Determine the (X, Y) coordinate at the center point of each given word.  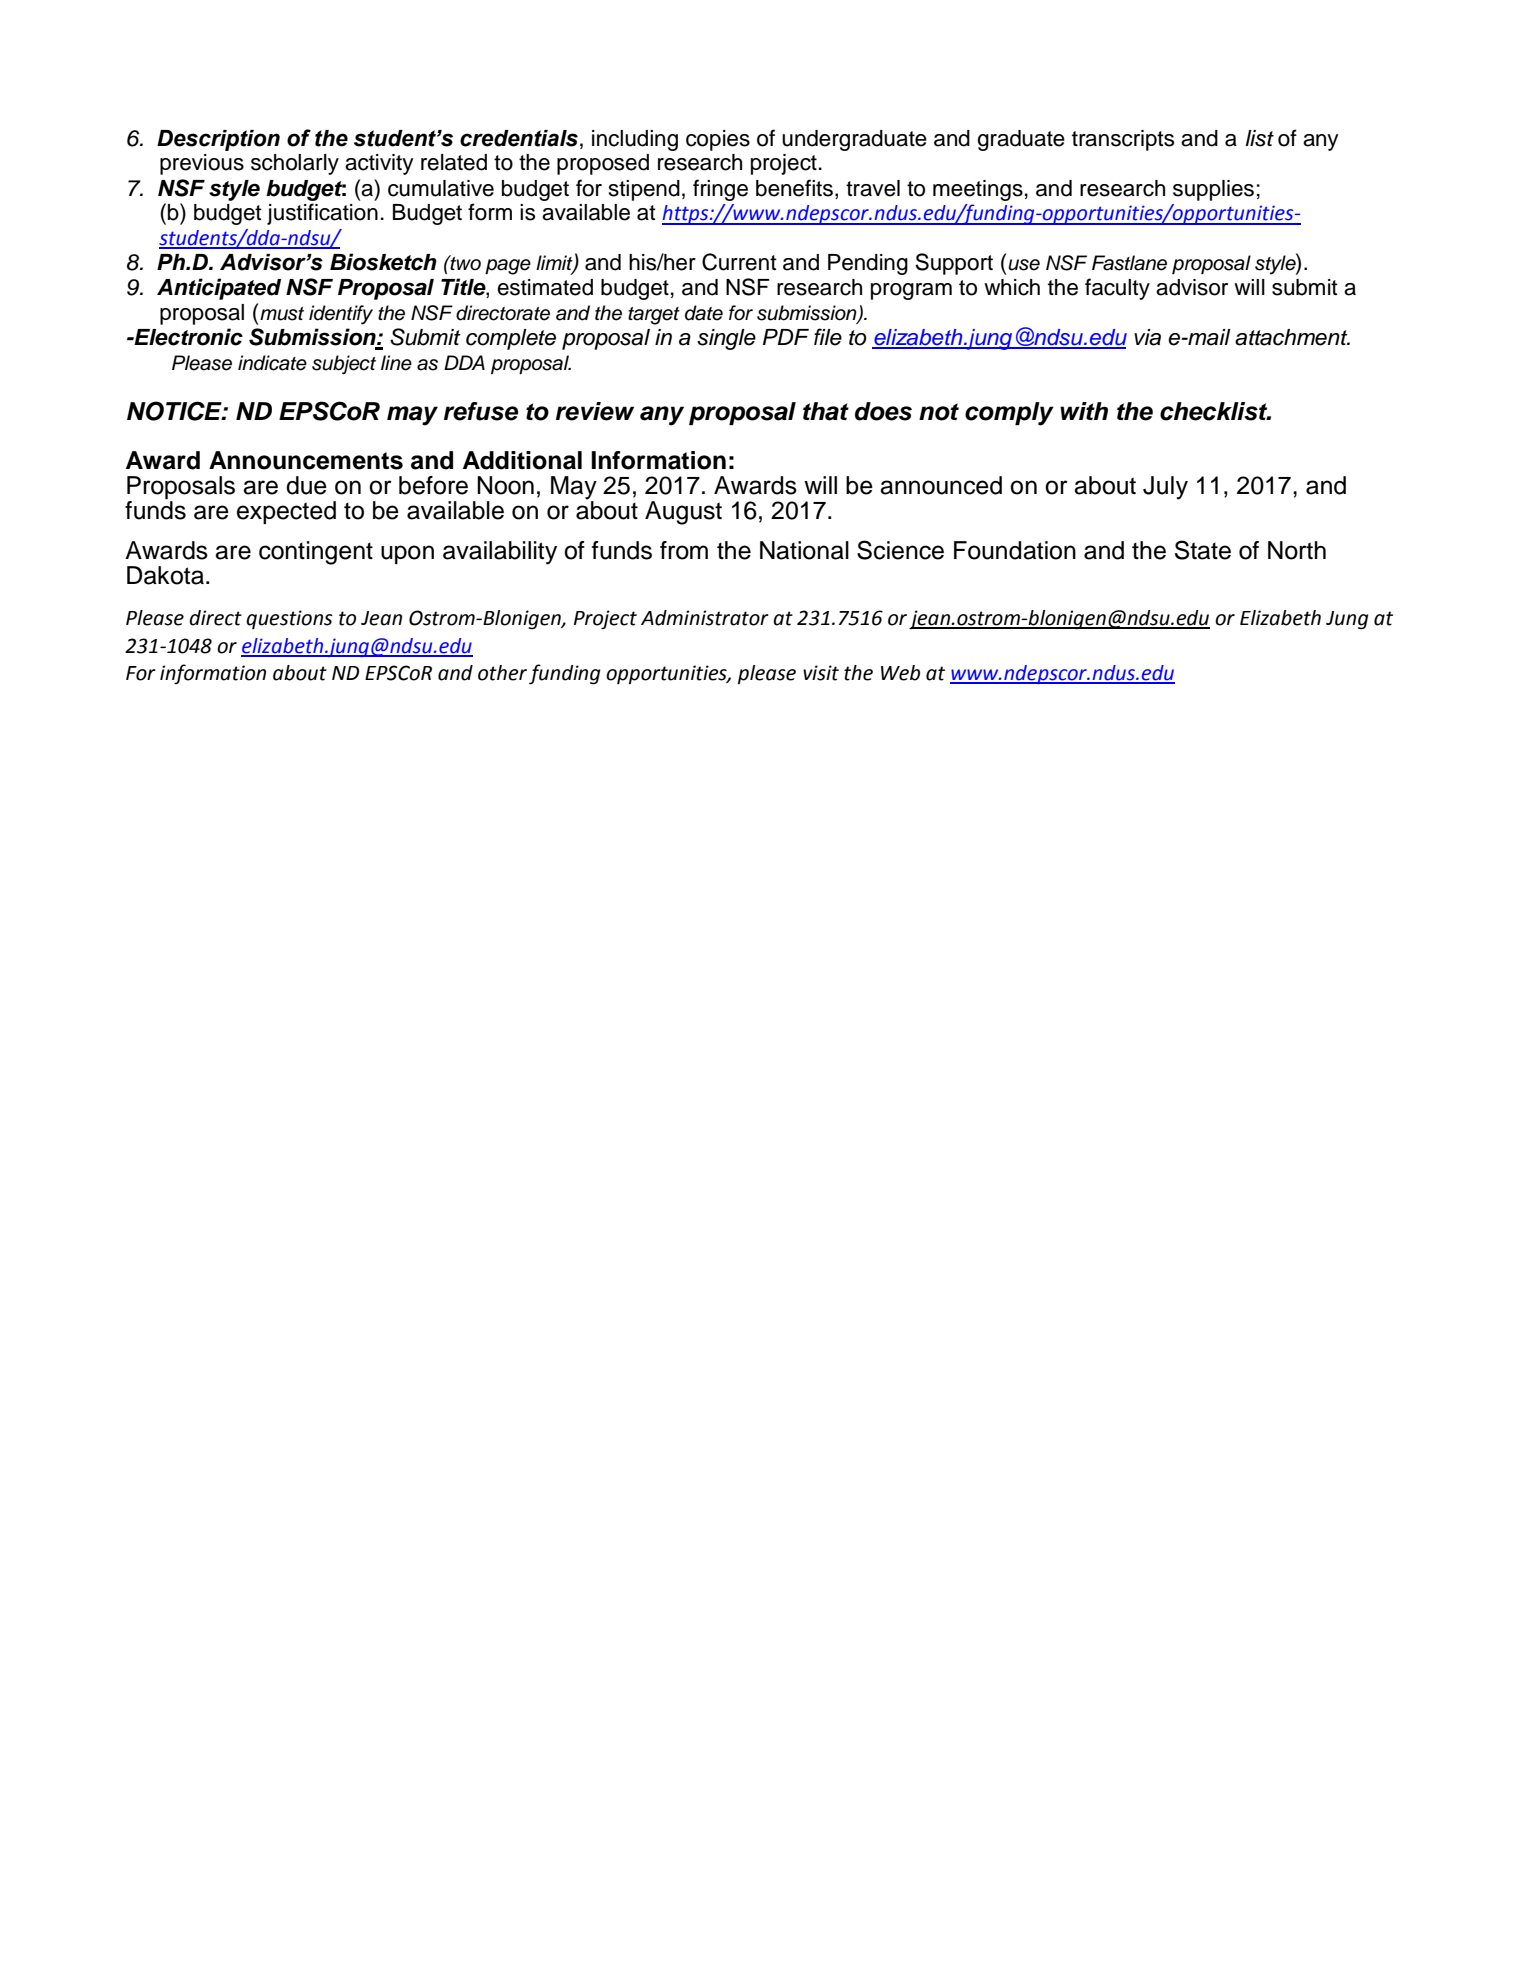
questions (289, 619)
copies (718, 140)
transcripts (1123, 140)
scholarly (295, 164)
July (1165, 488)
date (704, 313)
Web (900, 673)
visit (821, 673)
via (1147, 337)
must (282, 314)
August (683, 513)
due (306, 485)
